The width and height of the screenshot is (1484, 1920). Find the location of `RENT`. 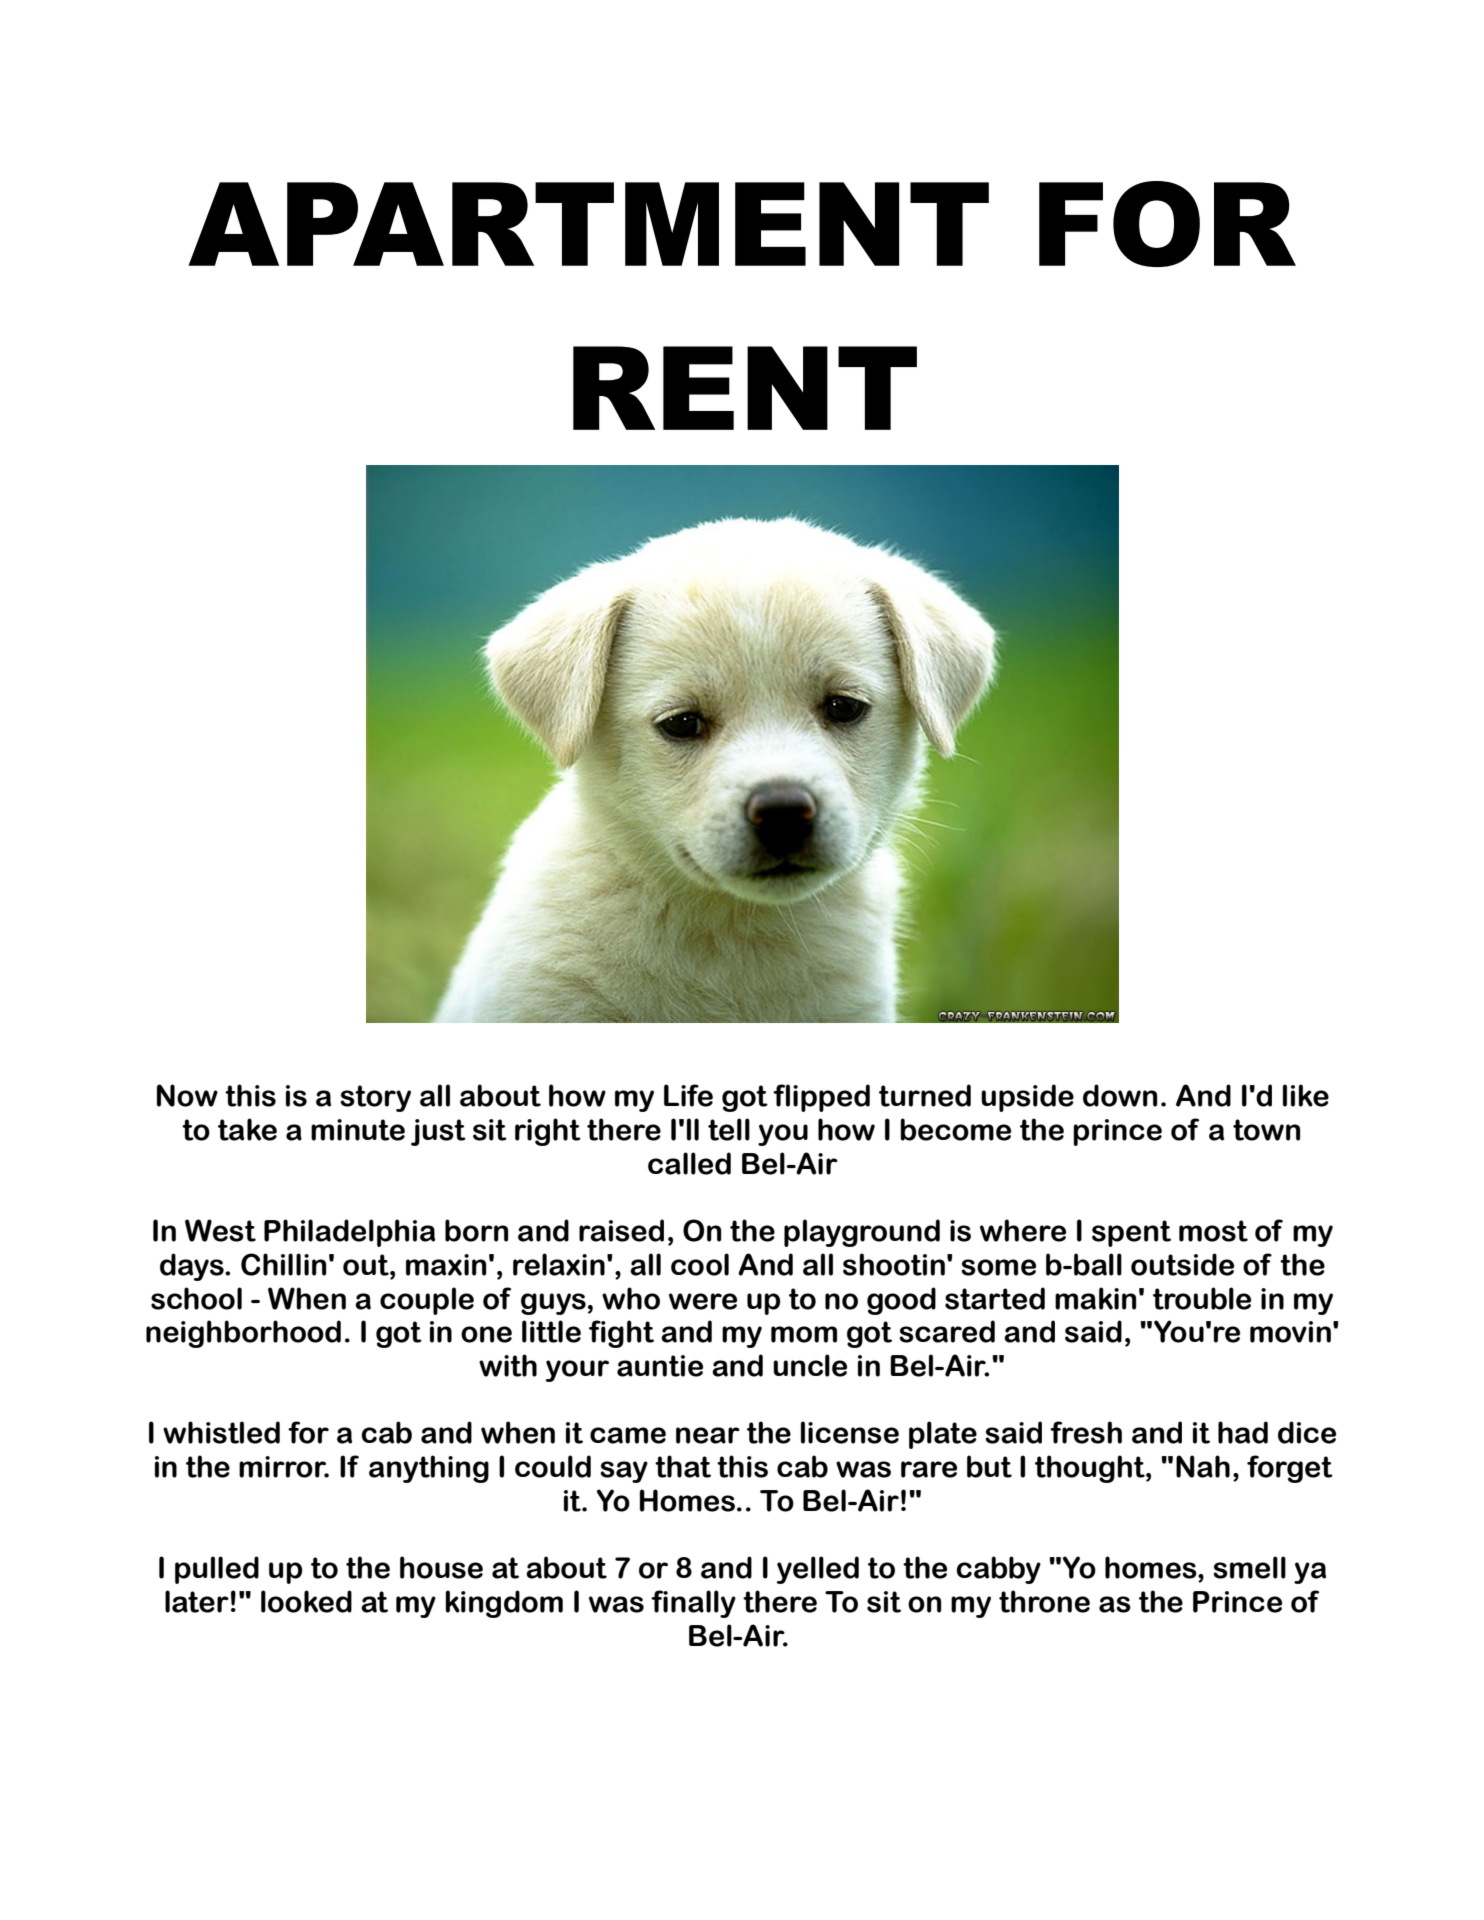

RENT is located at coordinates (745, 388).
